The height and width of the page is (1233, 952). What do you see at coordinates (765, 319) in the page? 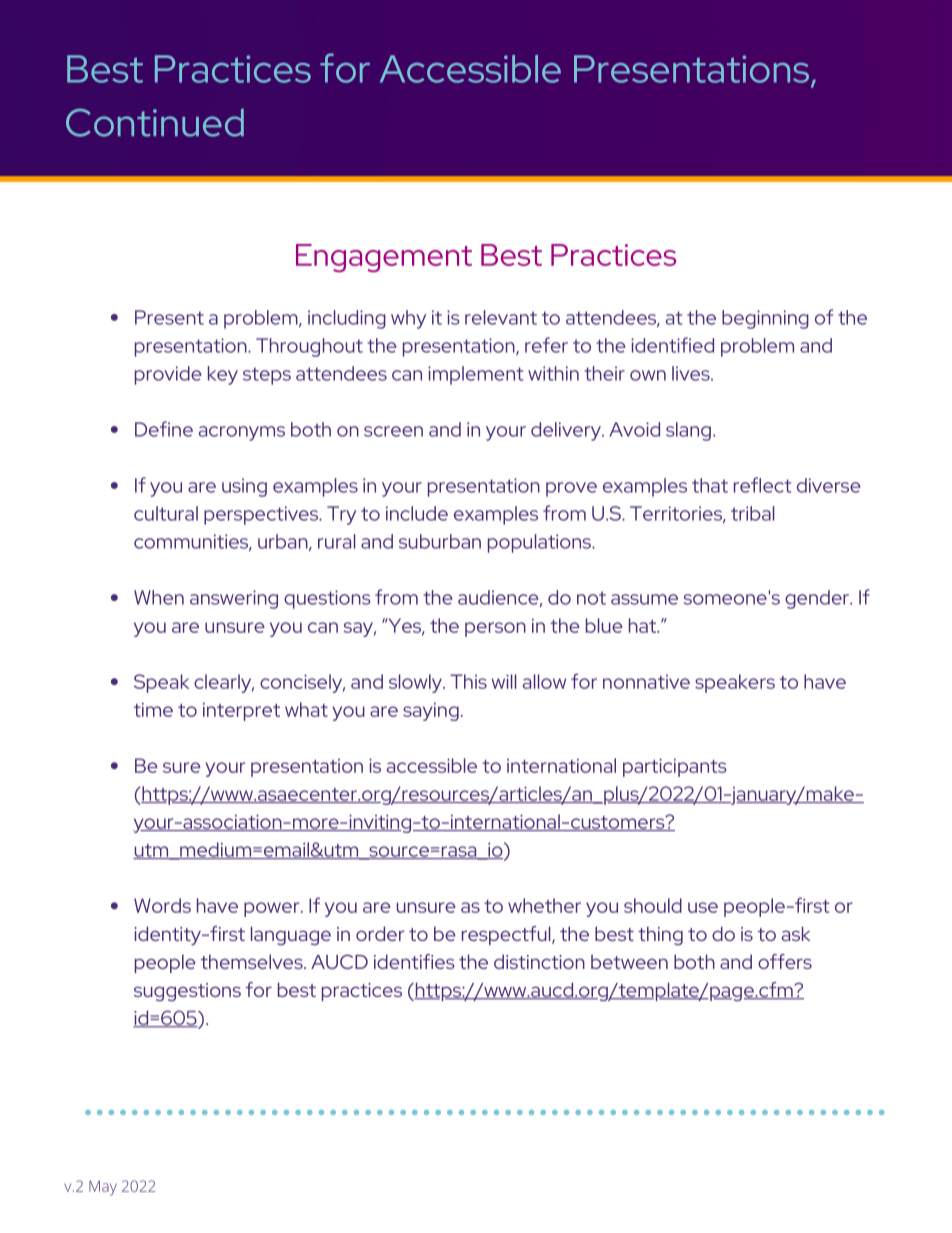
I see `beginning` at bounding box center [765, 319].
